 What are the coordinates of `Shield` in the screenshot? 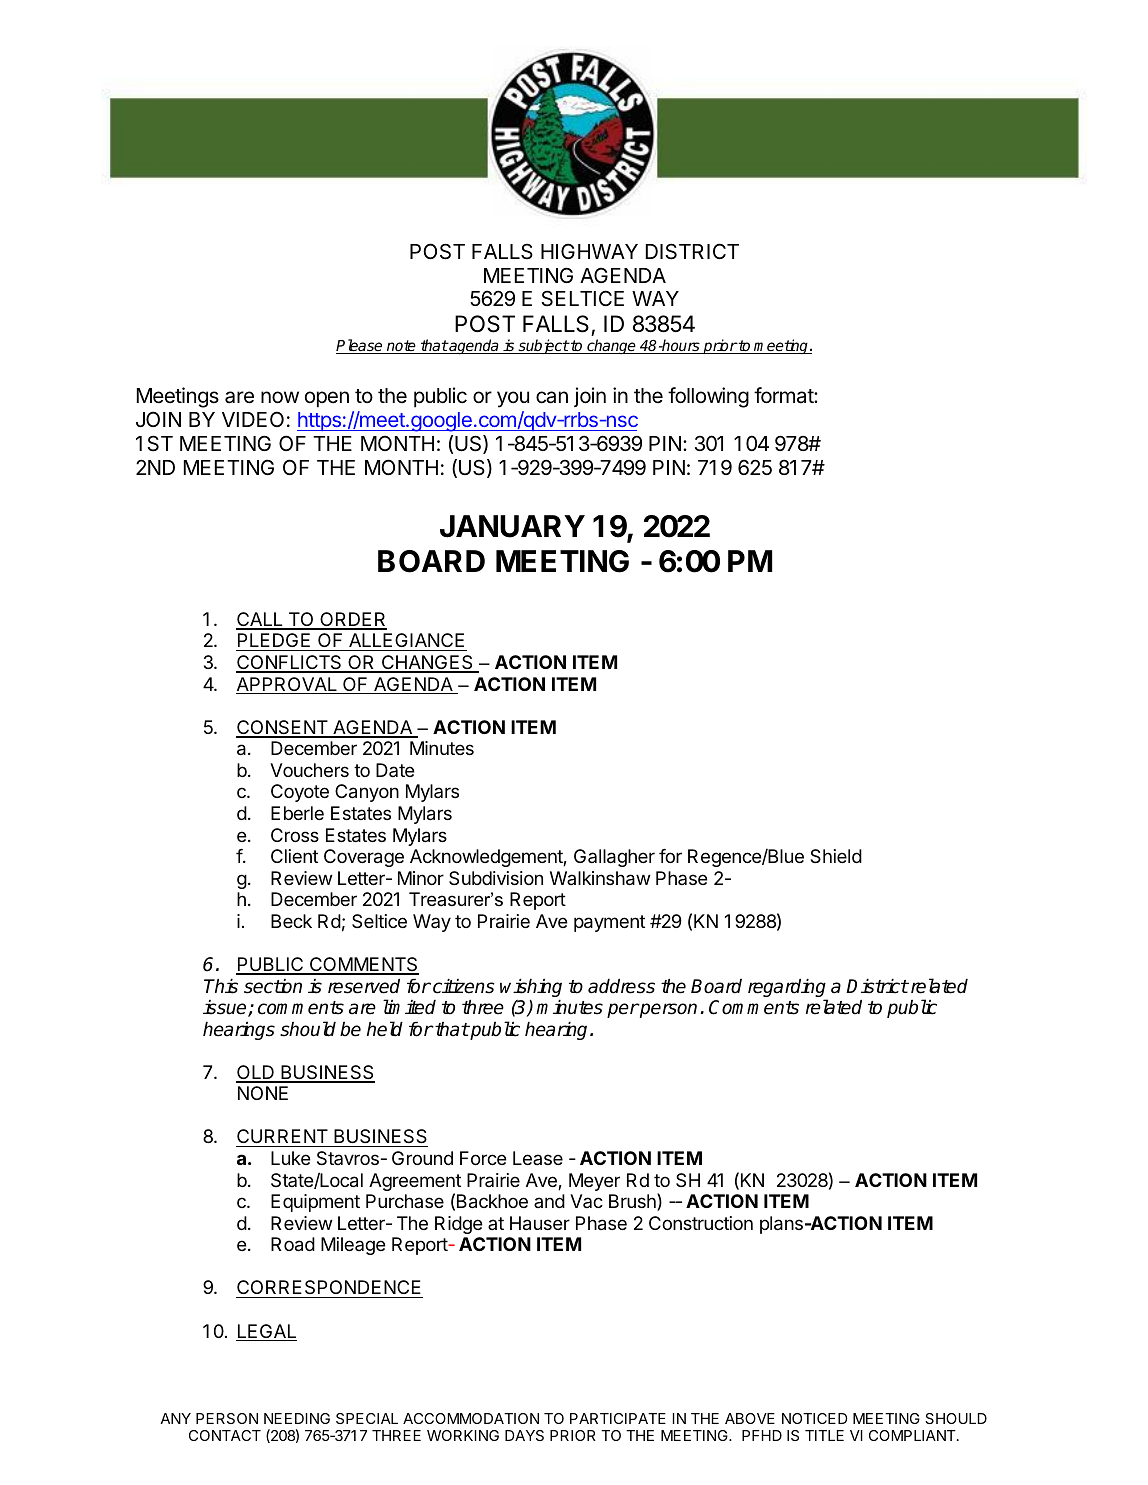 It's located at (836, 856).
